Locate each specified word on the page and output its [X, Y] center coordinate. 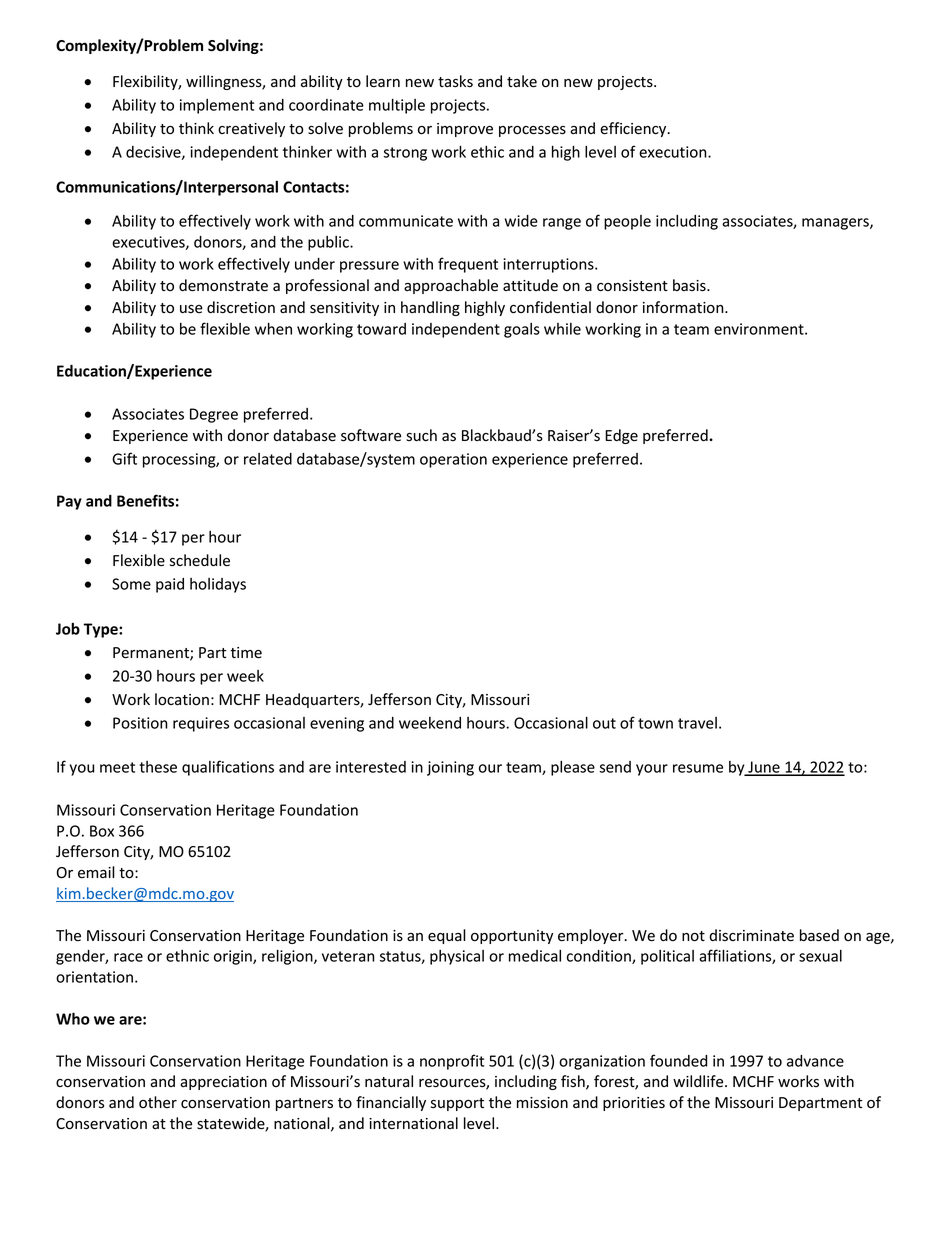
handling [430, 308]
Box [102, 831]
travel [697, 723]
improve [465, 130]
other [158, 1102]
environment [760, 329]
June [764, 768]
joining [450, 768]
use [191, 309]
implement [217, 106]
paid [170, 585]
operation [453, 460]
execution [674, 152]
